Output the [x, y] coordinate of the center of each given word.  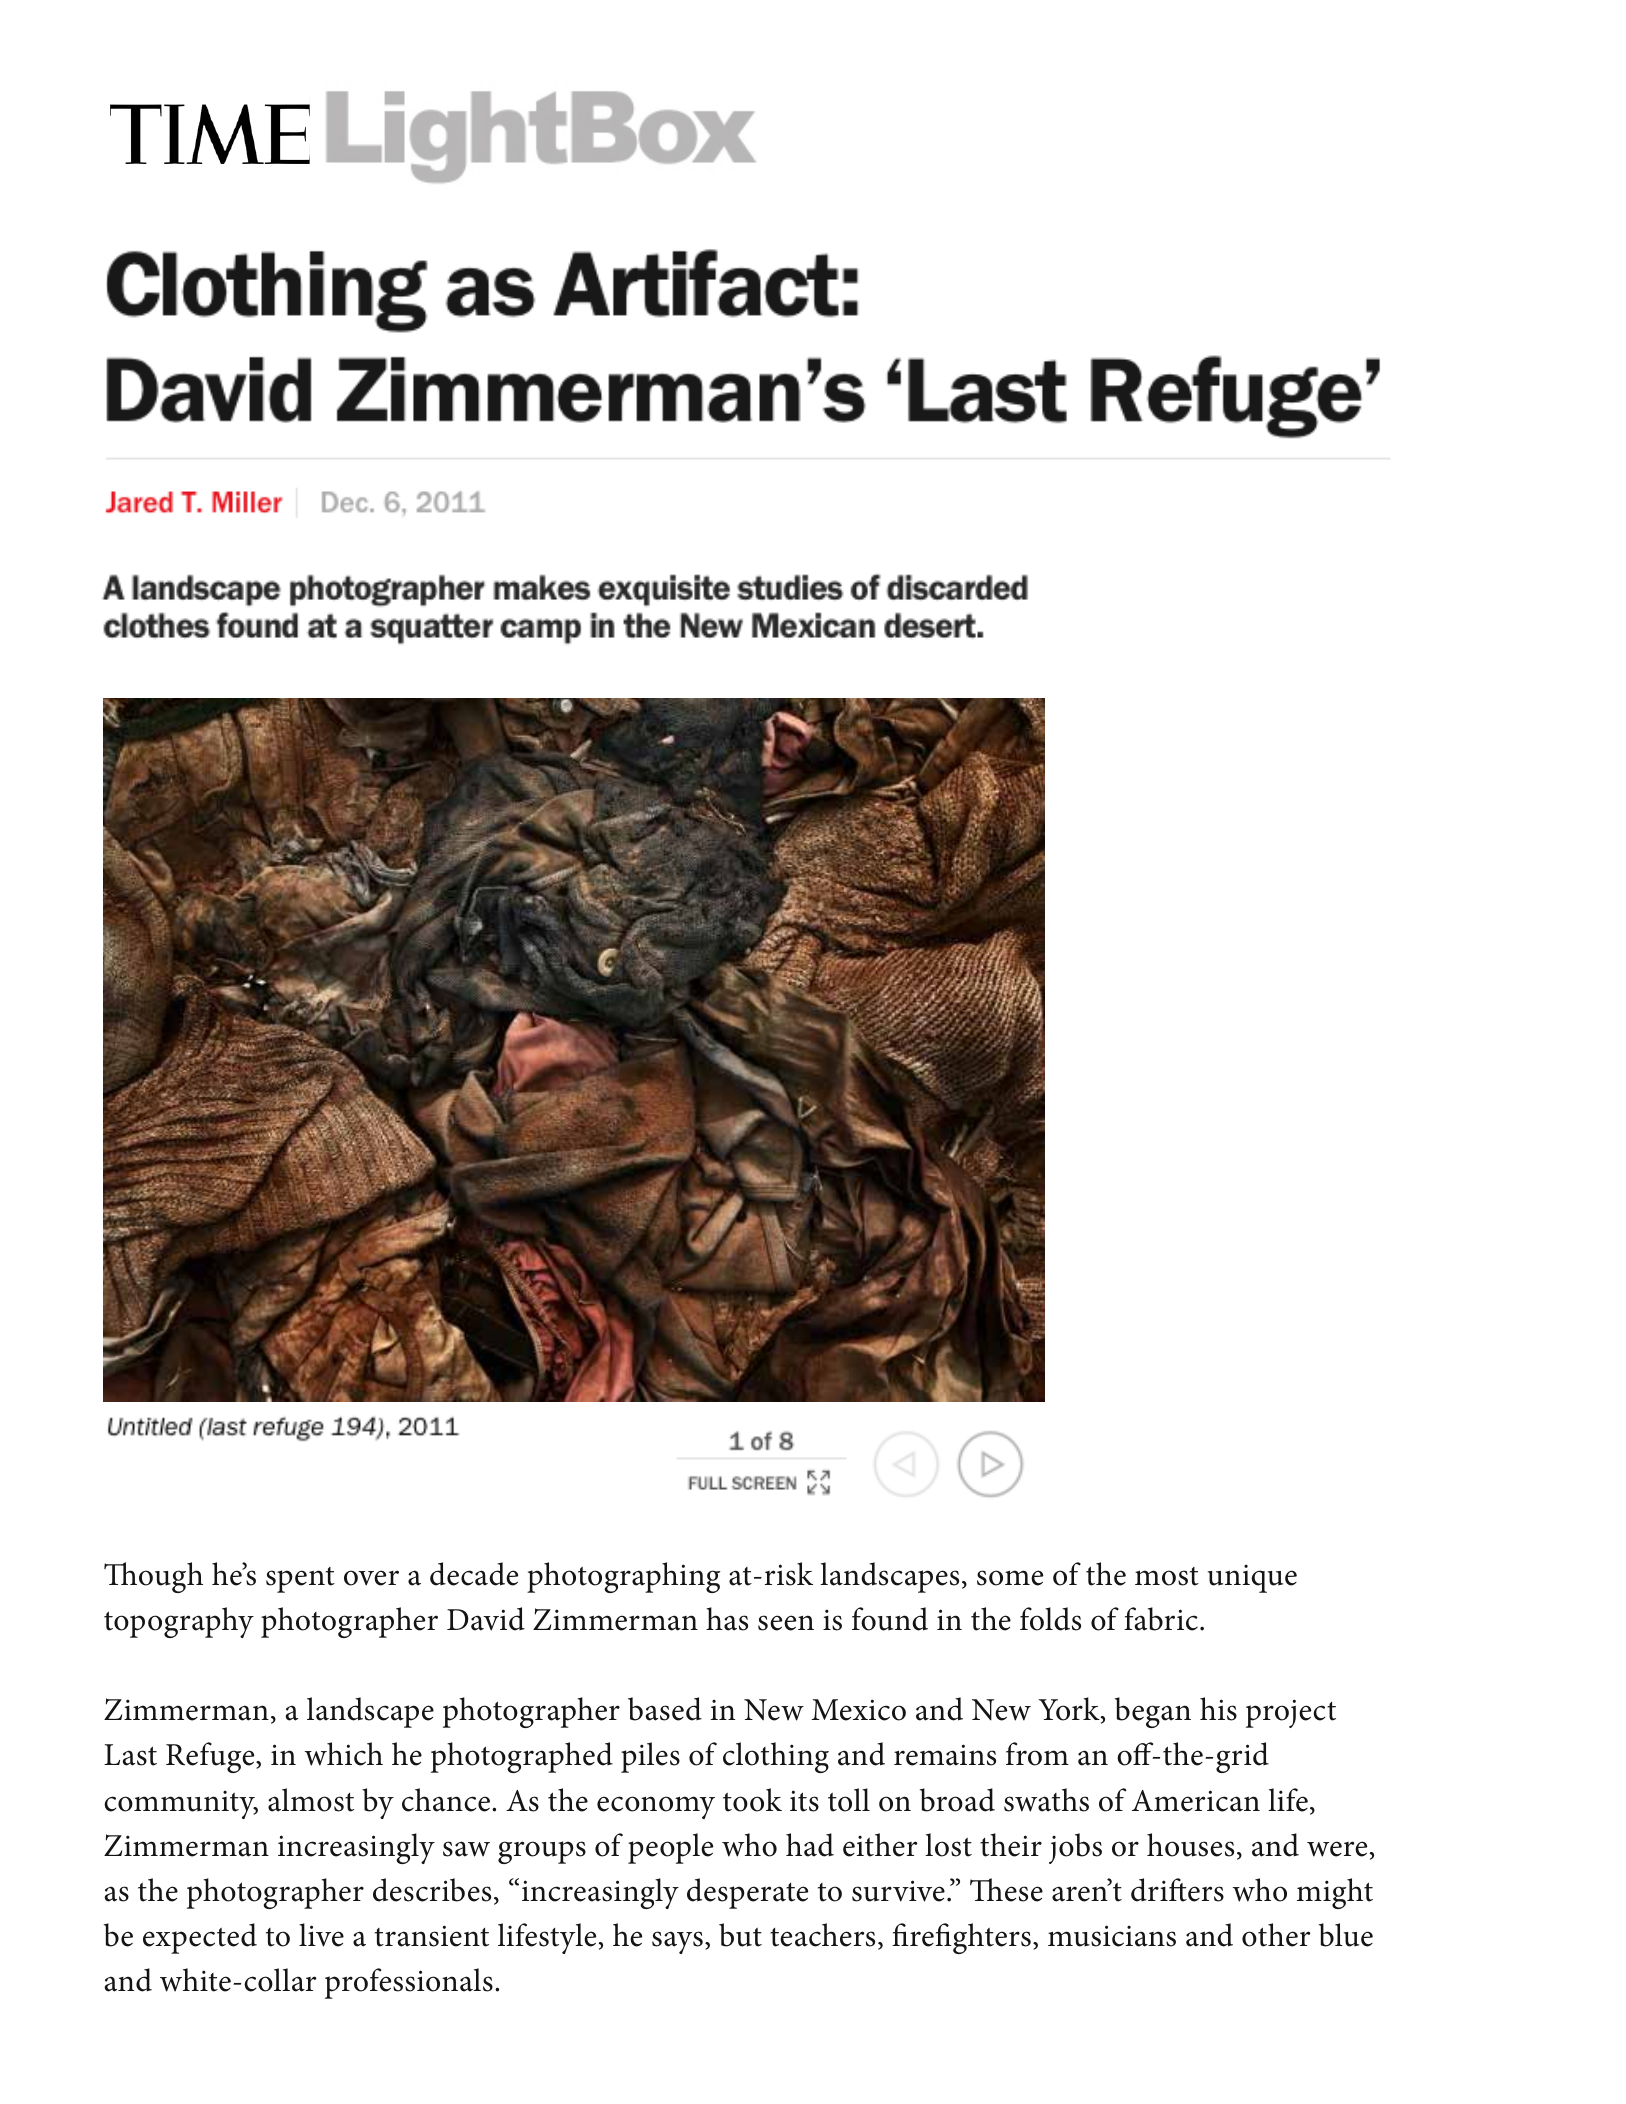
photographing [623, 1577]
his [1218, 1709]
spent [300, 1580]
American [1196, 1801]
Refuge [211, 1757]
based [665, 1709]
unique [1252, 1579]
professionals [409, 1983]
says [677, 1942]
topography [179, 1622]
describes [432, 1890]
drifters [1177, 1890]
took [752, 1800]
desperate [747, 1893]
